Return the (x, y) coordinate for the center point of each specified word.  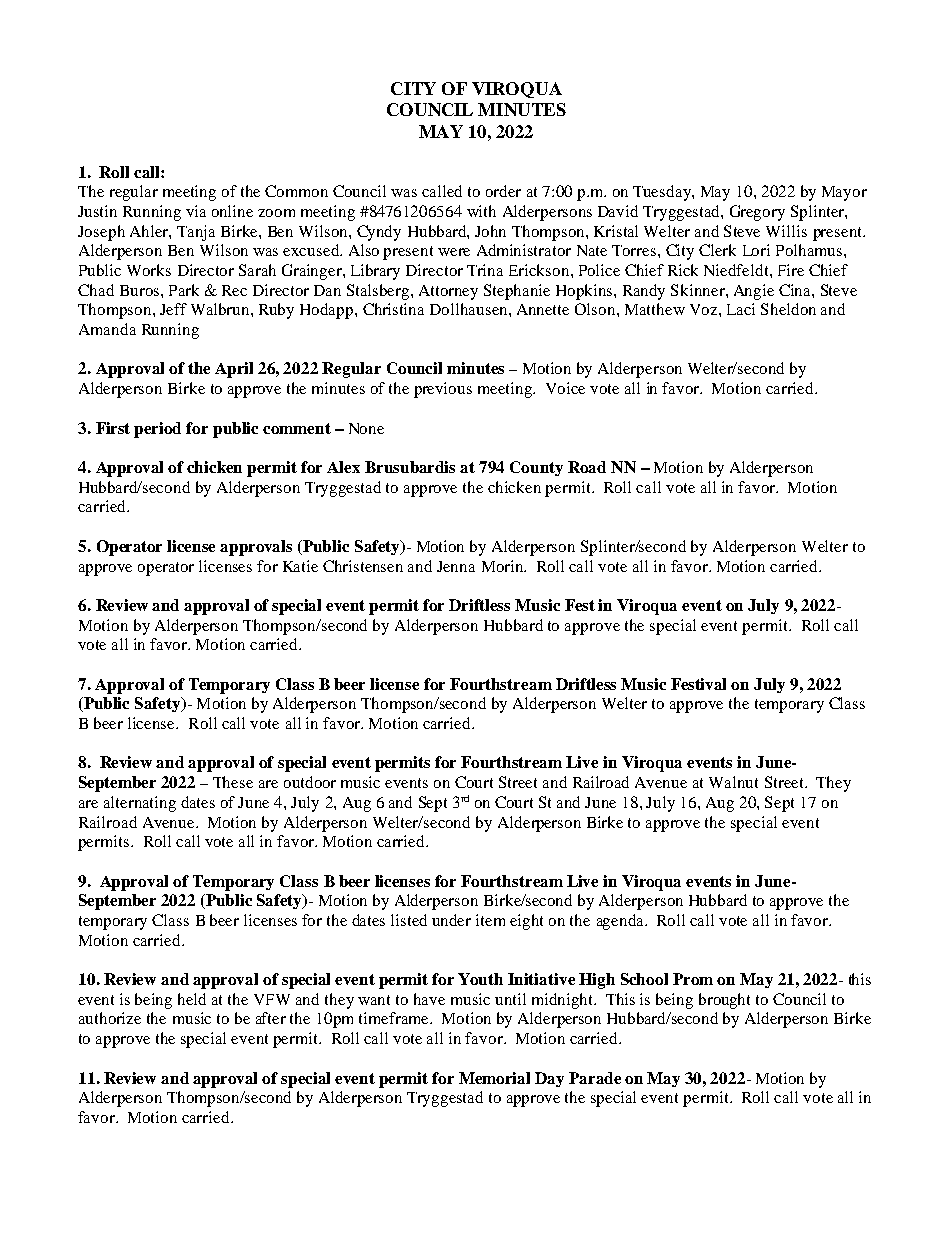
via (196, 211)
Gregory (757, 213)
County (536, 468)
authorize (110, 1018)
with (481, 211)
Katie (300, 566)
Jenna (456, 566)
